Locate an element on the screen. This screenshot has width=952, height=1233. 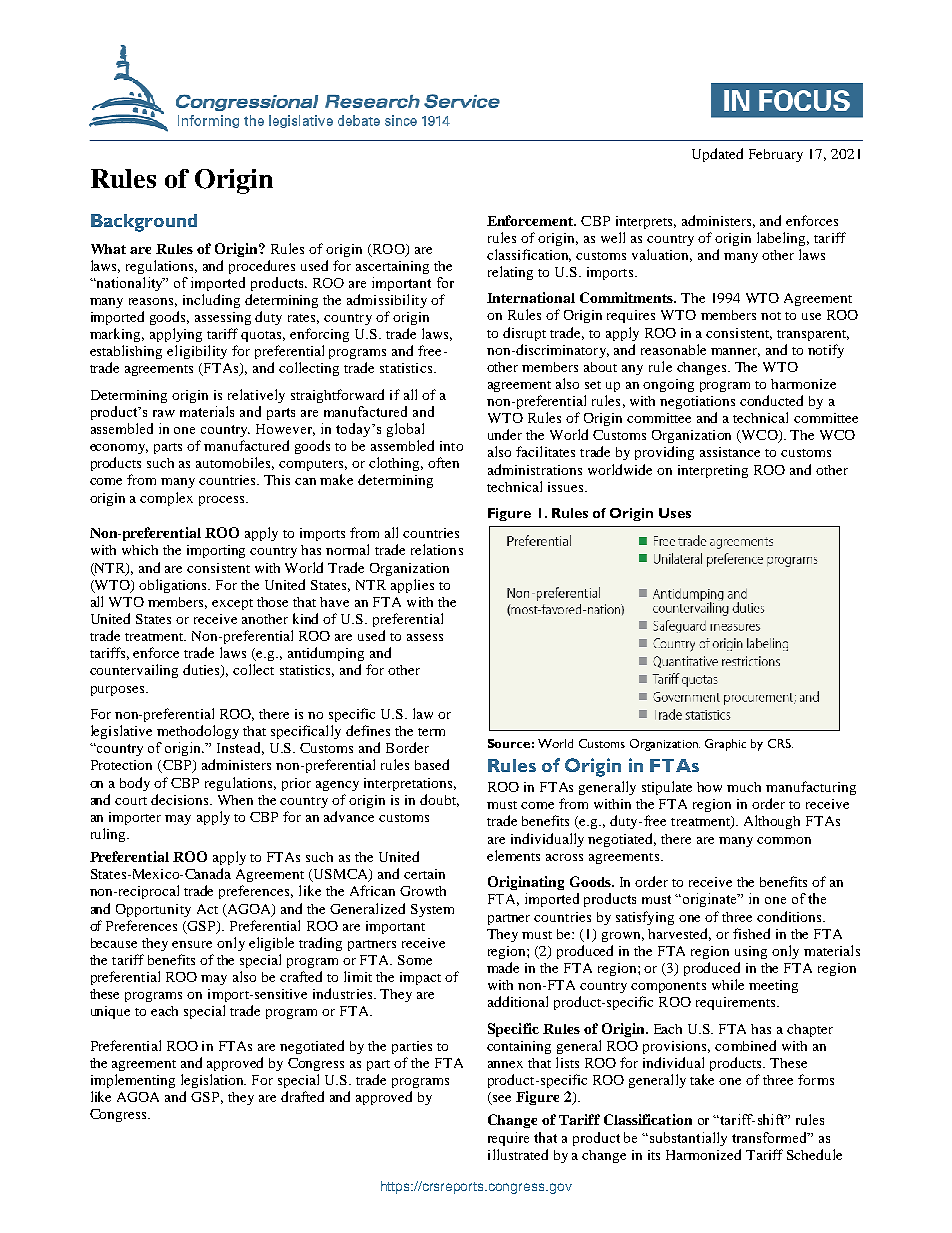
Graphic is located at coordinates (725, 745).
